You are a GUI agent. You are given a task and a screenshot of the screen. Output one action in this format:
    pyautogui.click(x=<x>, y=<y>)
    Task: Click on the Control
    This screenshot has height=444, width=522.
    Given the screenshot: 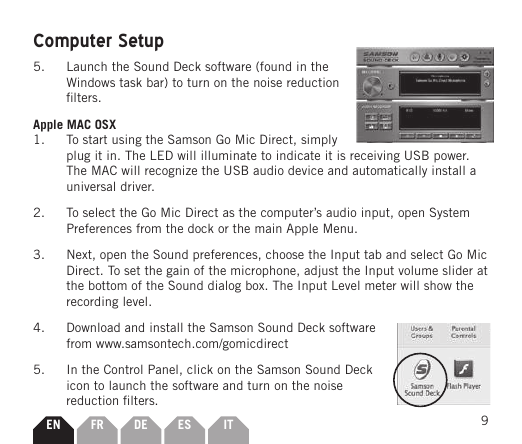 What is the action you would take?
    pyautogui.click(x=123, y=369)
